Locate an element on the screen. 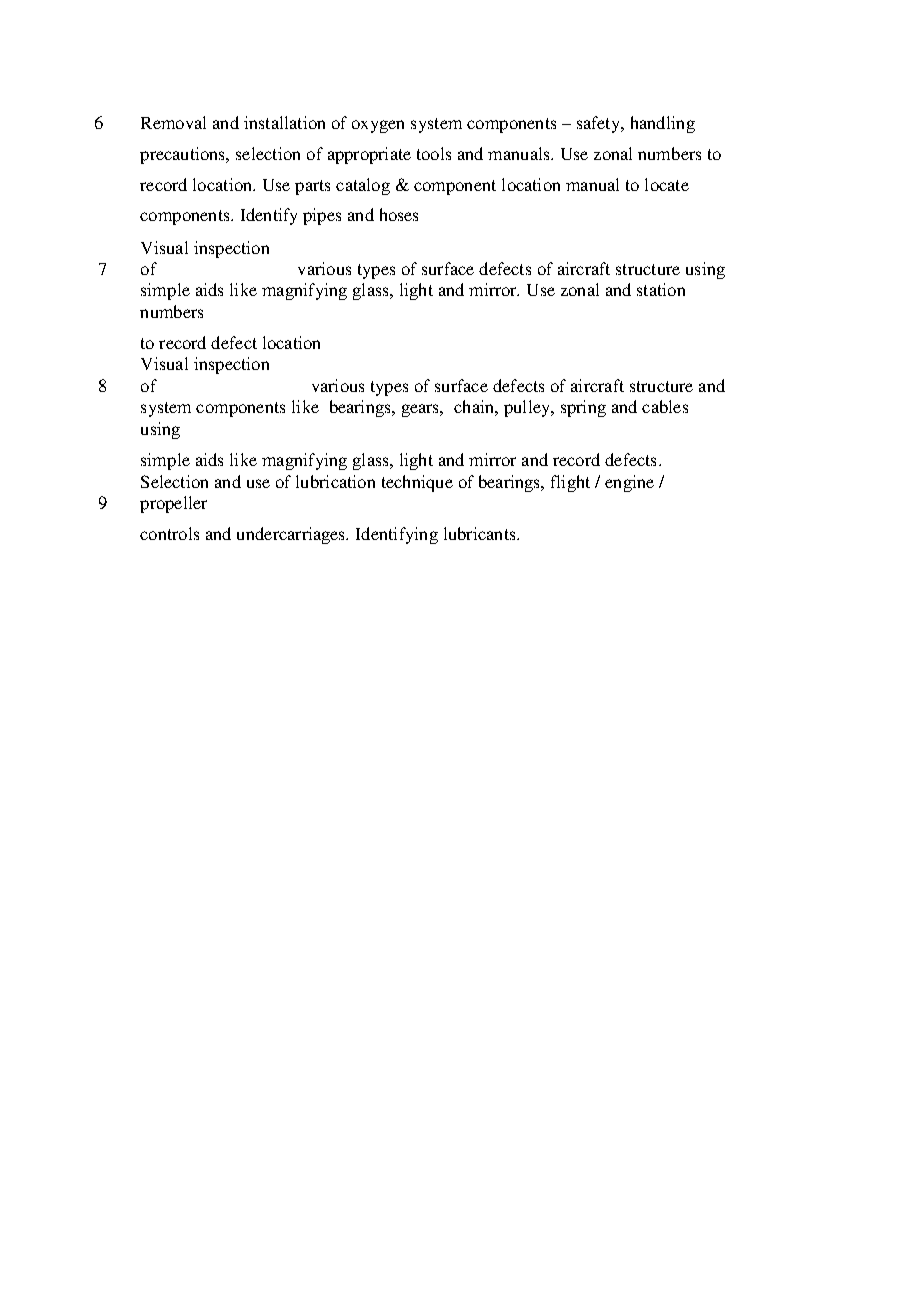  installation is located at coordinates (284, 122).
